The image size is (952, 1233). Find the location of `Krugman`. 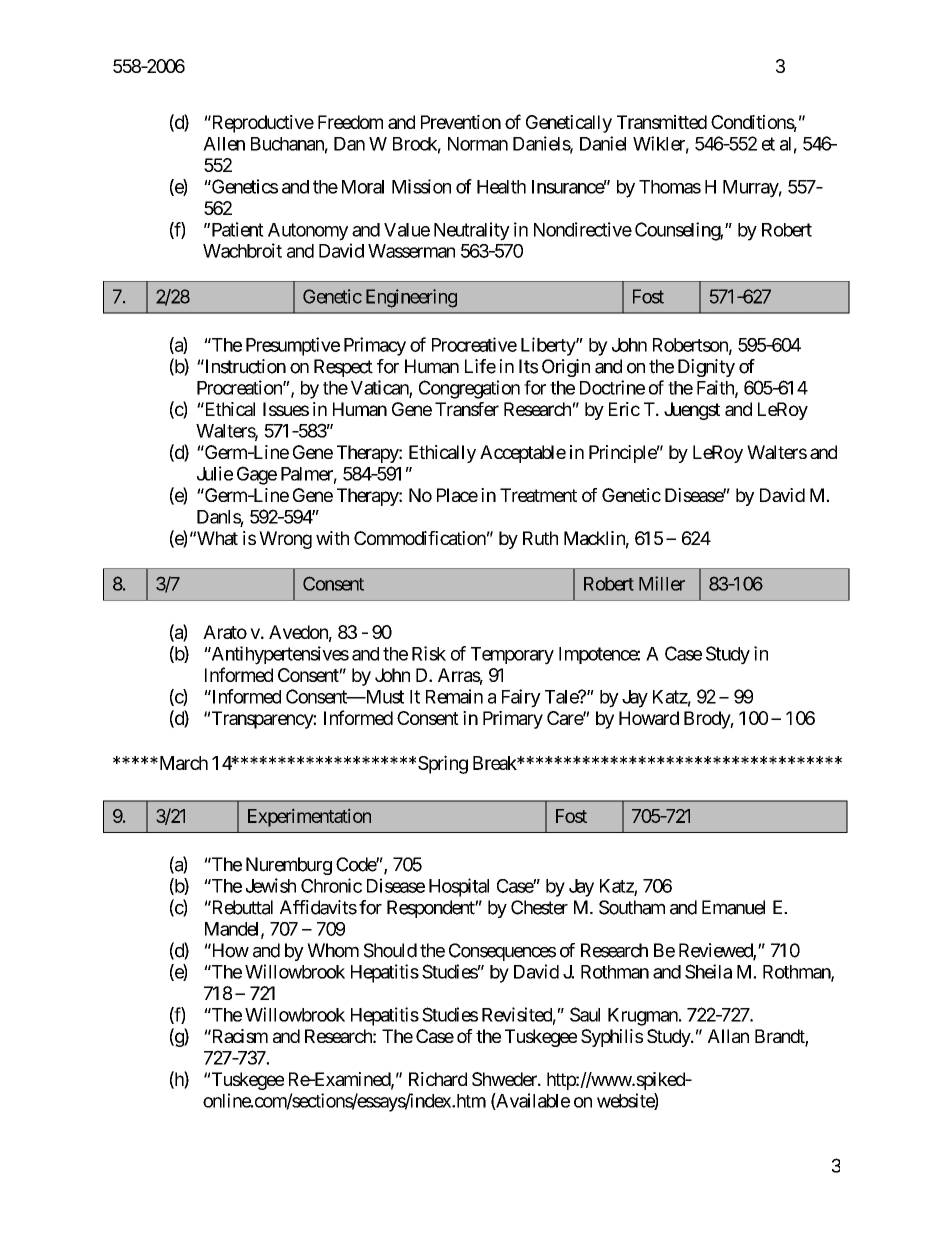

Krugman is located at coordinates (644, 1017).
